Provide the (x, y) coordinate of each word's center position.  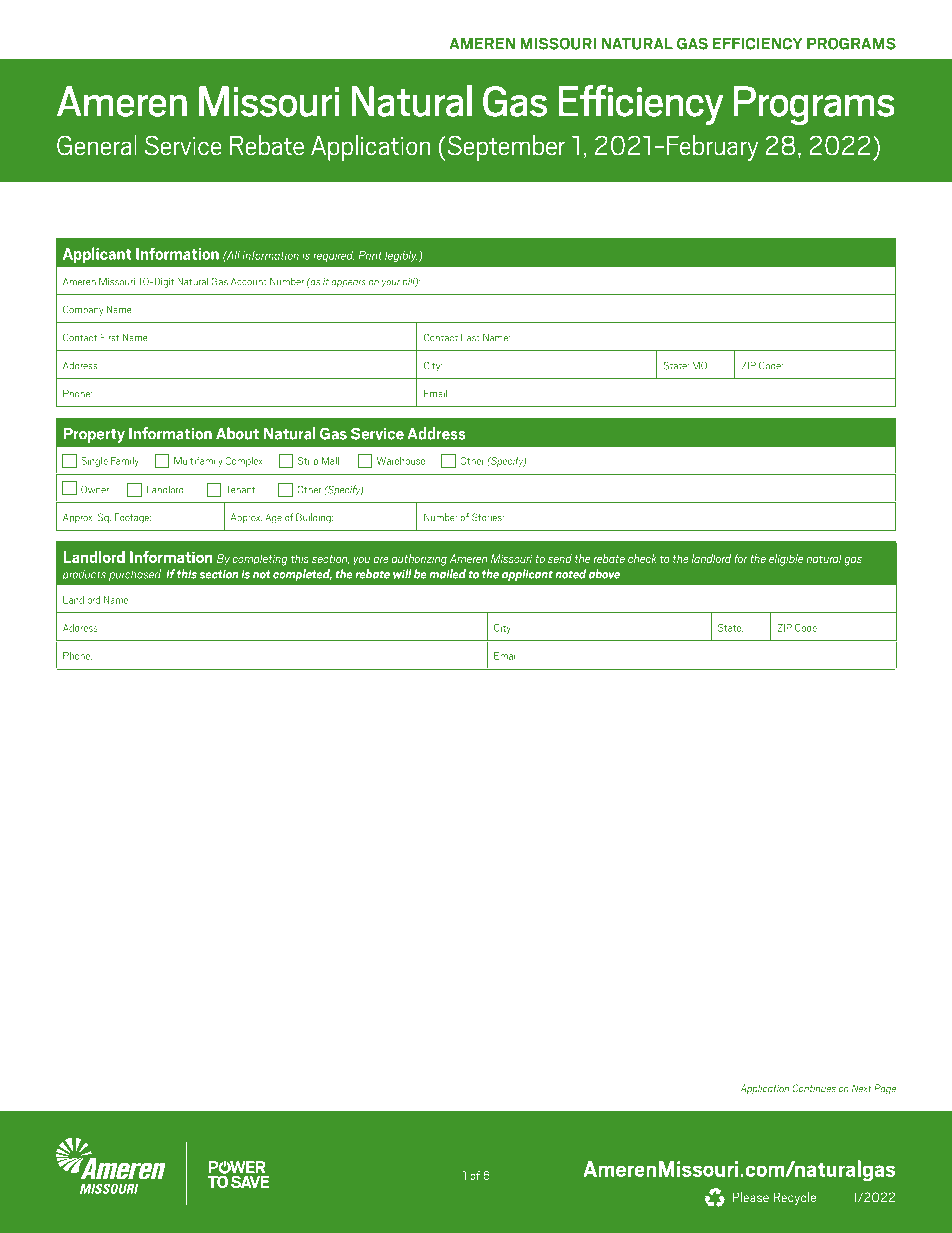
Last (470, 338)
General (97, 145)
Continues (814, 1088)
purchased (135, 575)
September (505, 148)
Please (751, 1197)
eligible (786, 560)
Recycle (794, 1198)
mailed (447, 574)
